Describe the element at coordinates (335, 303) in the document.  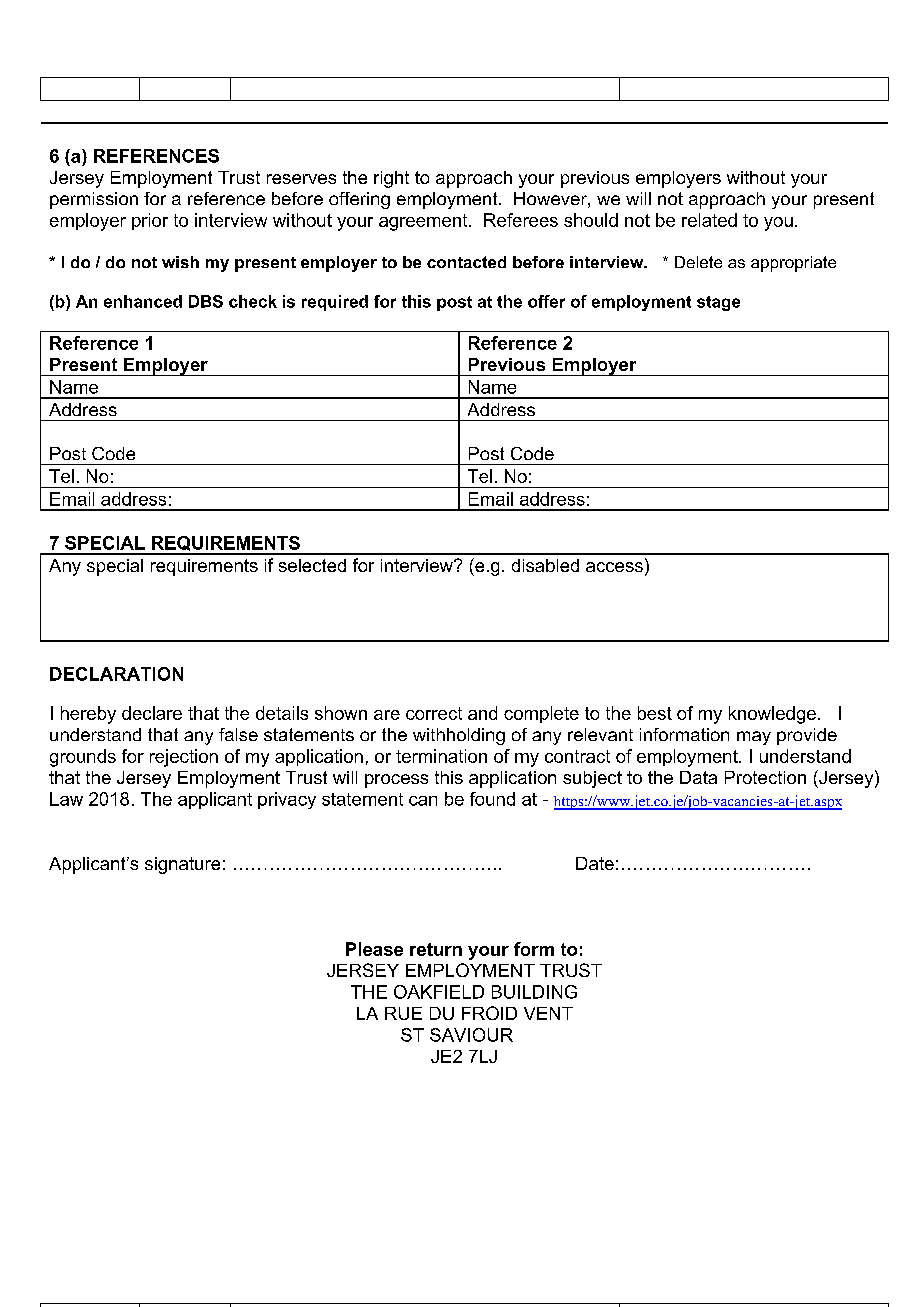
I see `required` at that location.
